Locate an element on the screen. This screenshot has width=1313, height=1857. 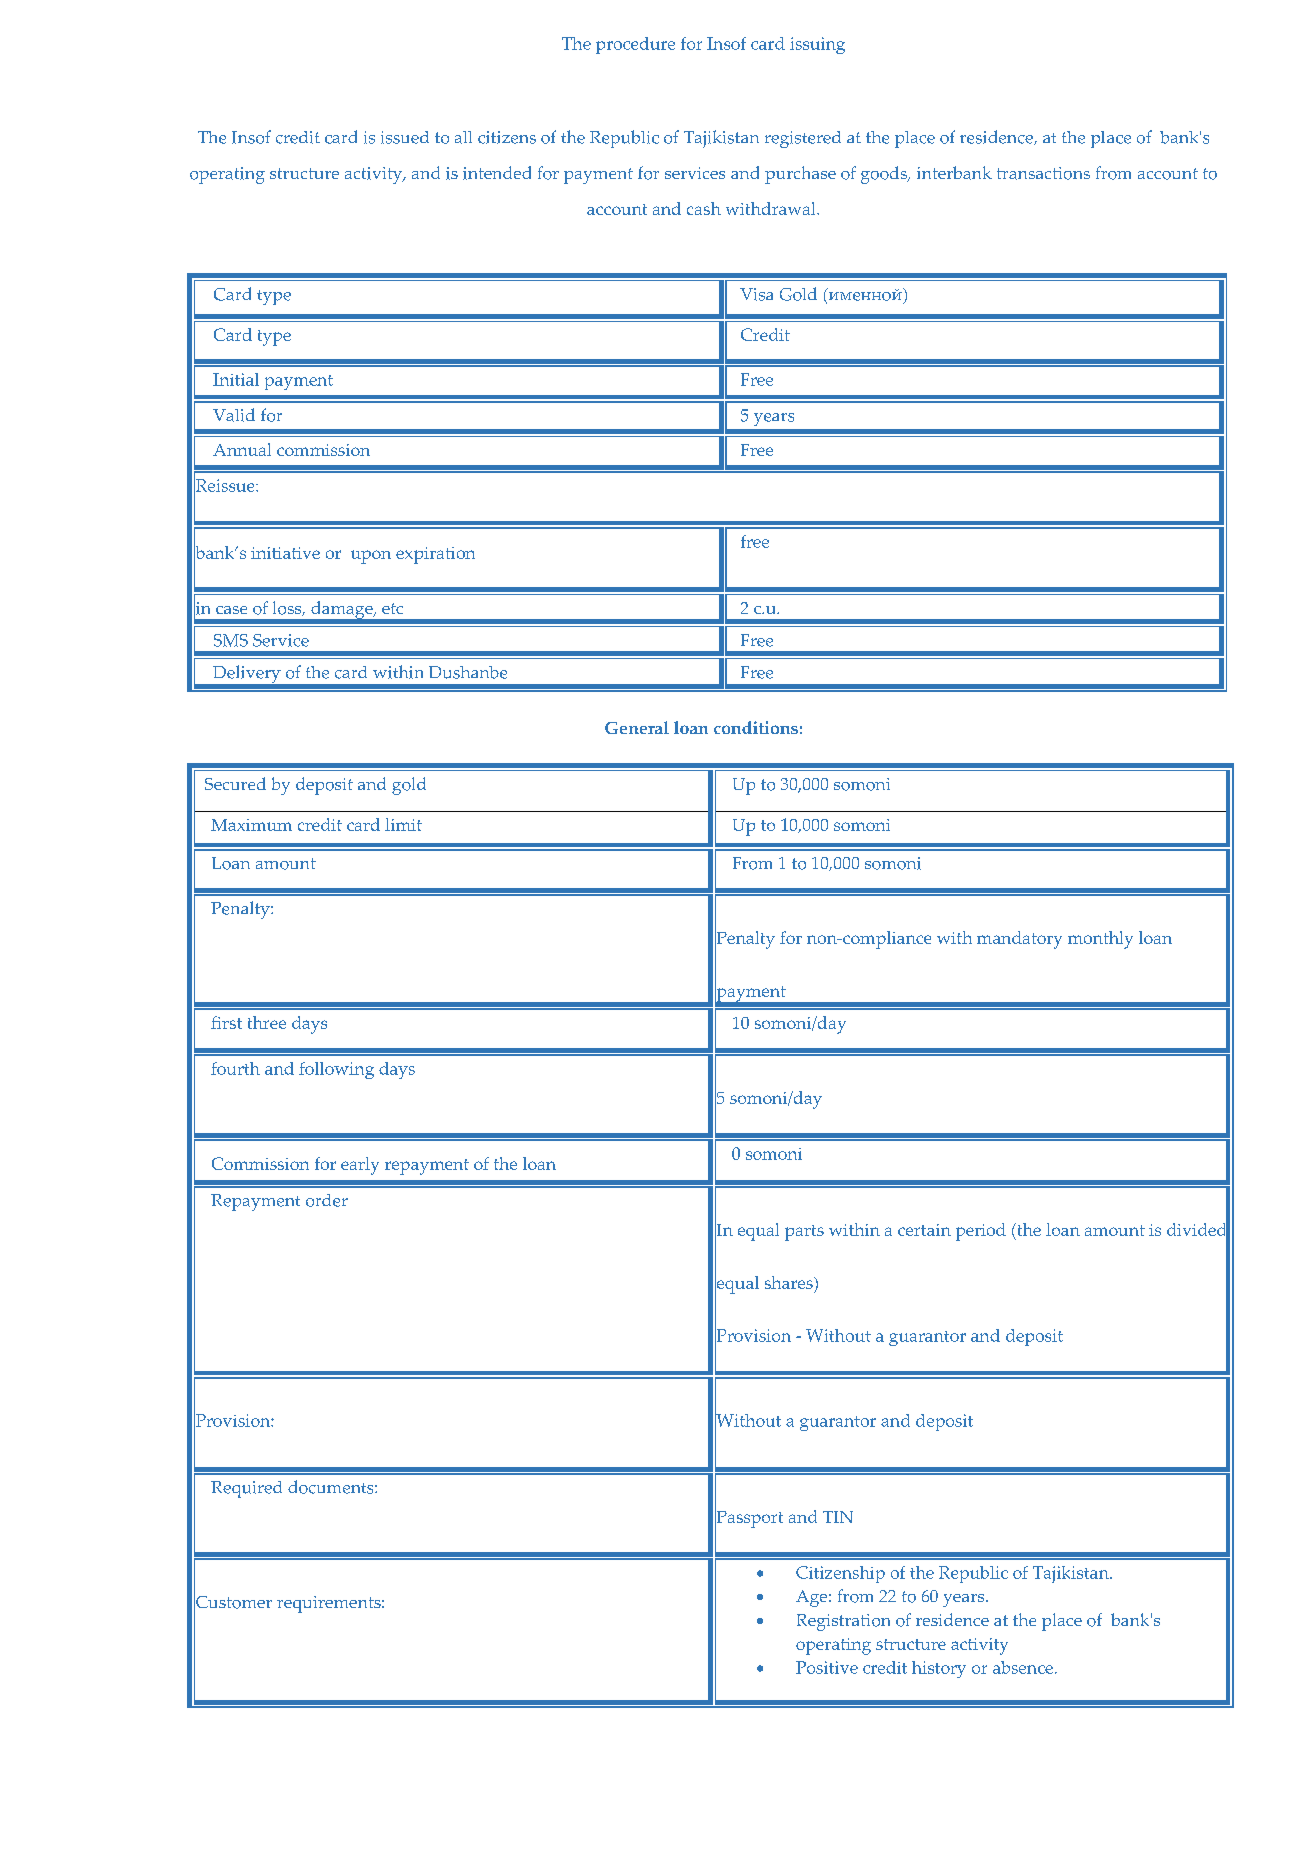
absence is located at coordinates (1023, 1667).
